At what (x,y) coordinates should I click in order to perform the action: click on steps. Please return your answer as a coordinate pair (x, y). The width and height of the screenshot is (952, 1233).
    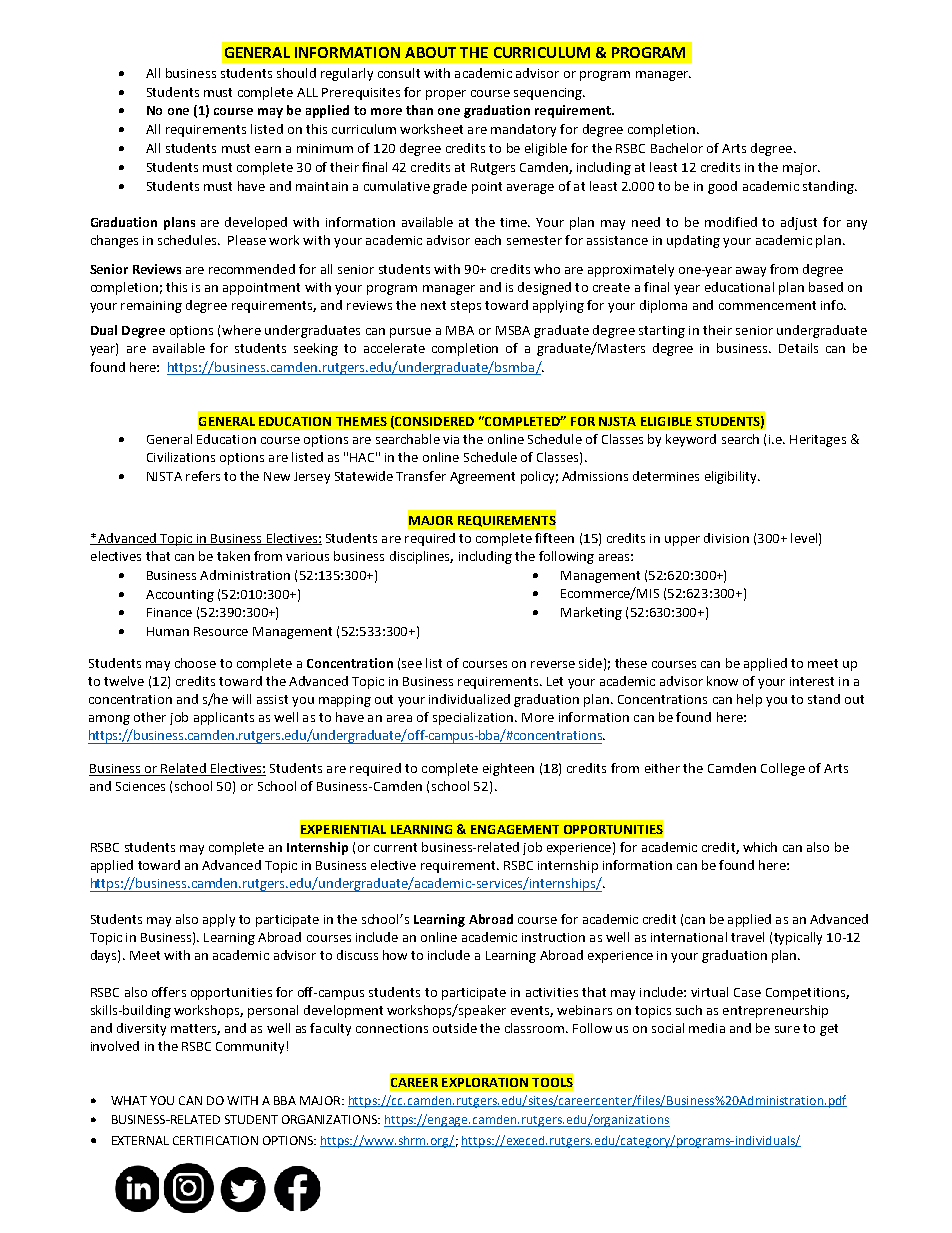
    Looking at the image, I should click on (466, 307).
